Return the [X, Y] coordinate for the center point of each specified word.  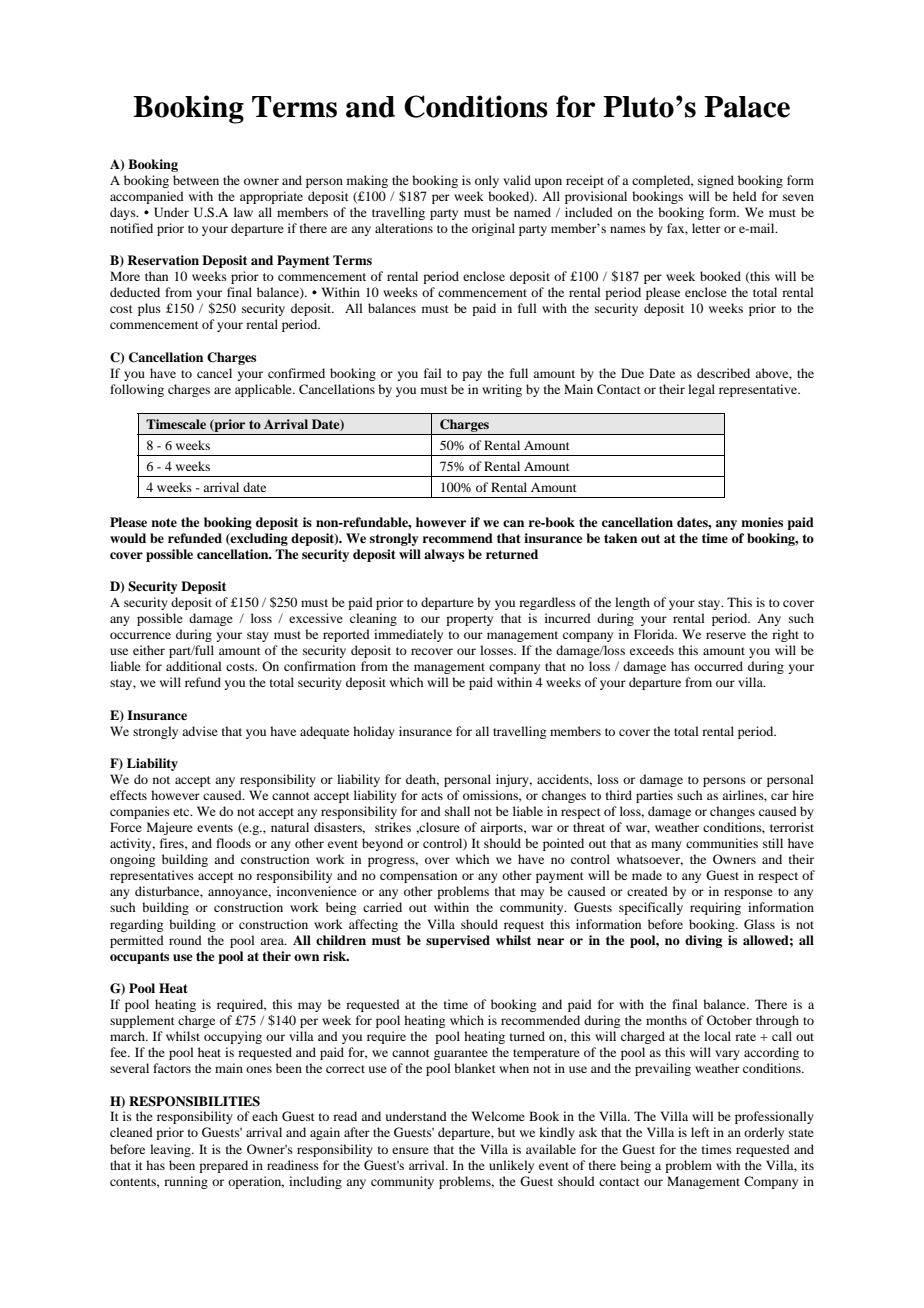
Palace [747, 107]
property [469, 620]
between [196, 180]
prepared [223, 1166]
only [487, 181]
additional [194, 666]
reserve [726, 635]
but [507, 1132]
